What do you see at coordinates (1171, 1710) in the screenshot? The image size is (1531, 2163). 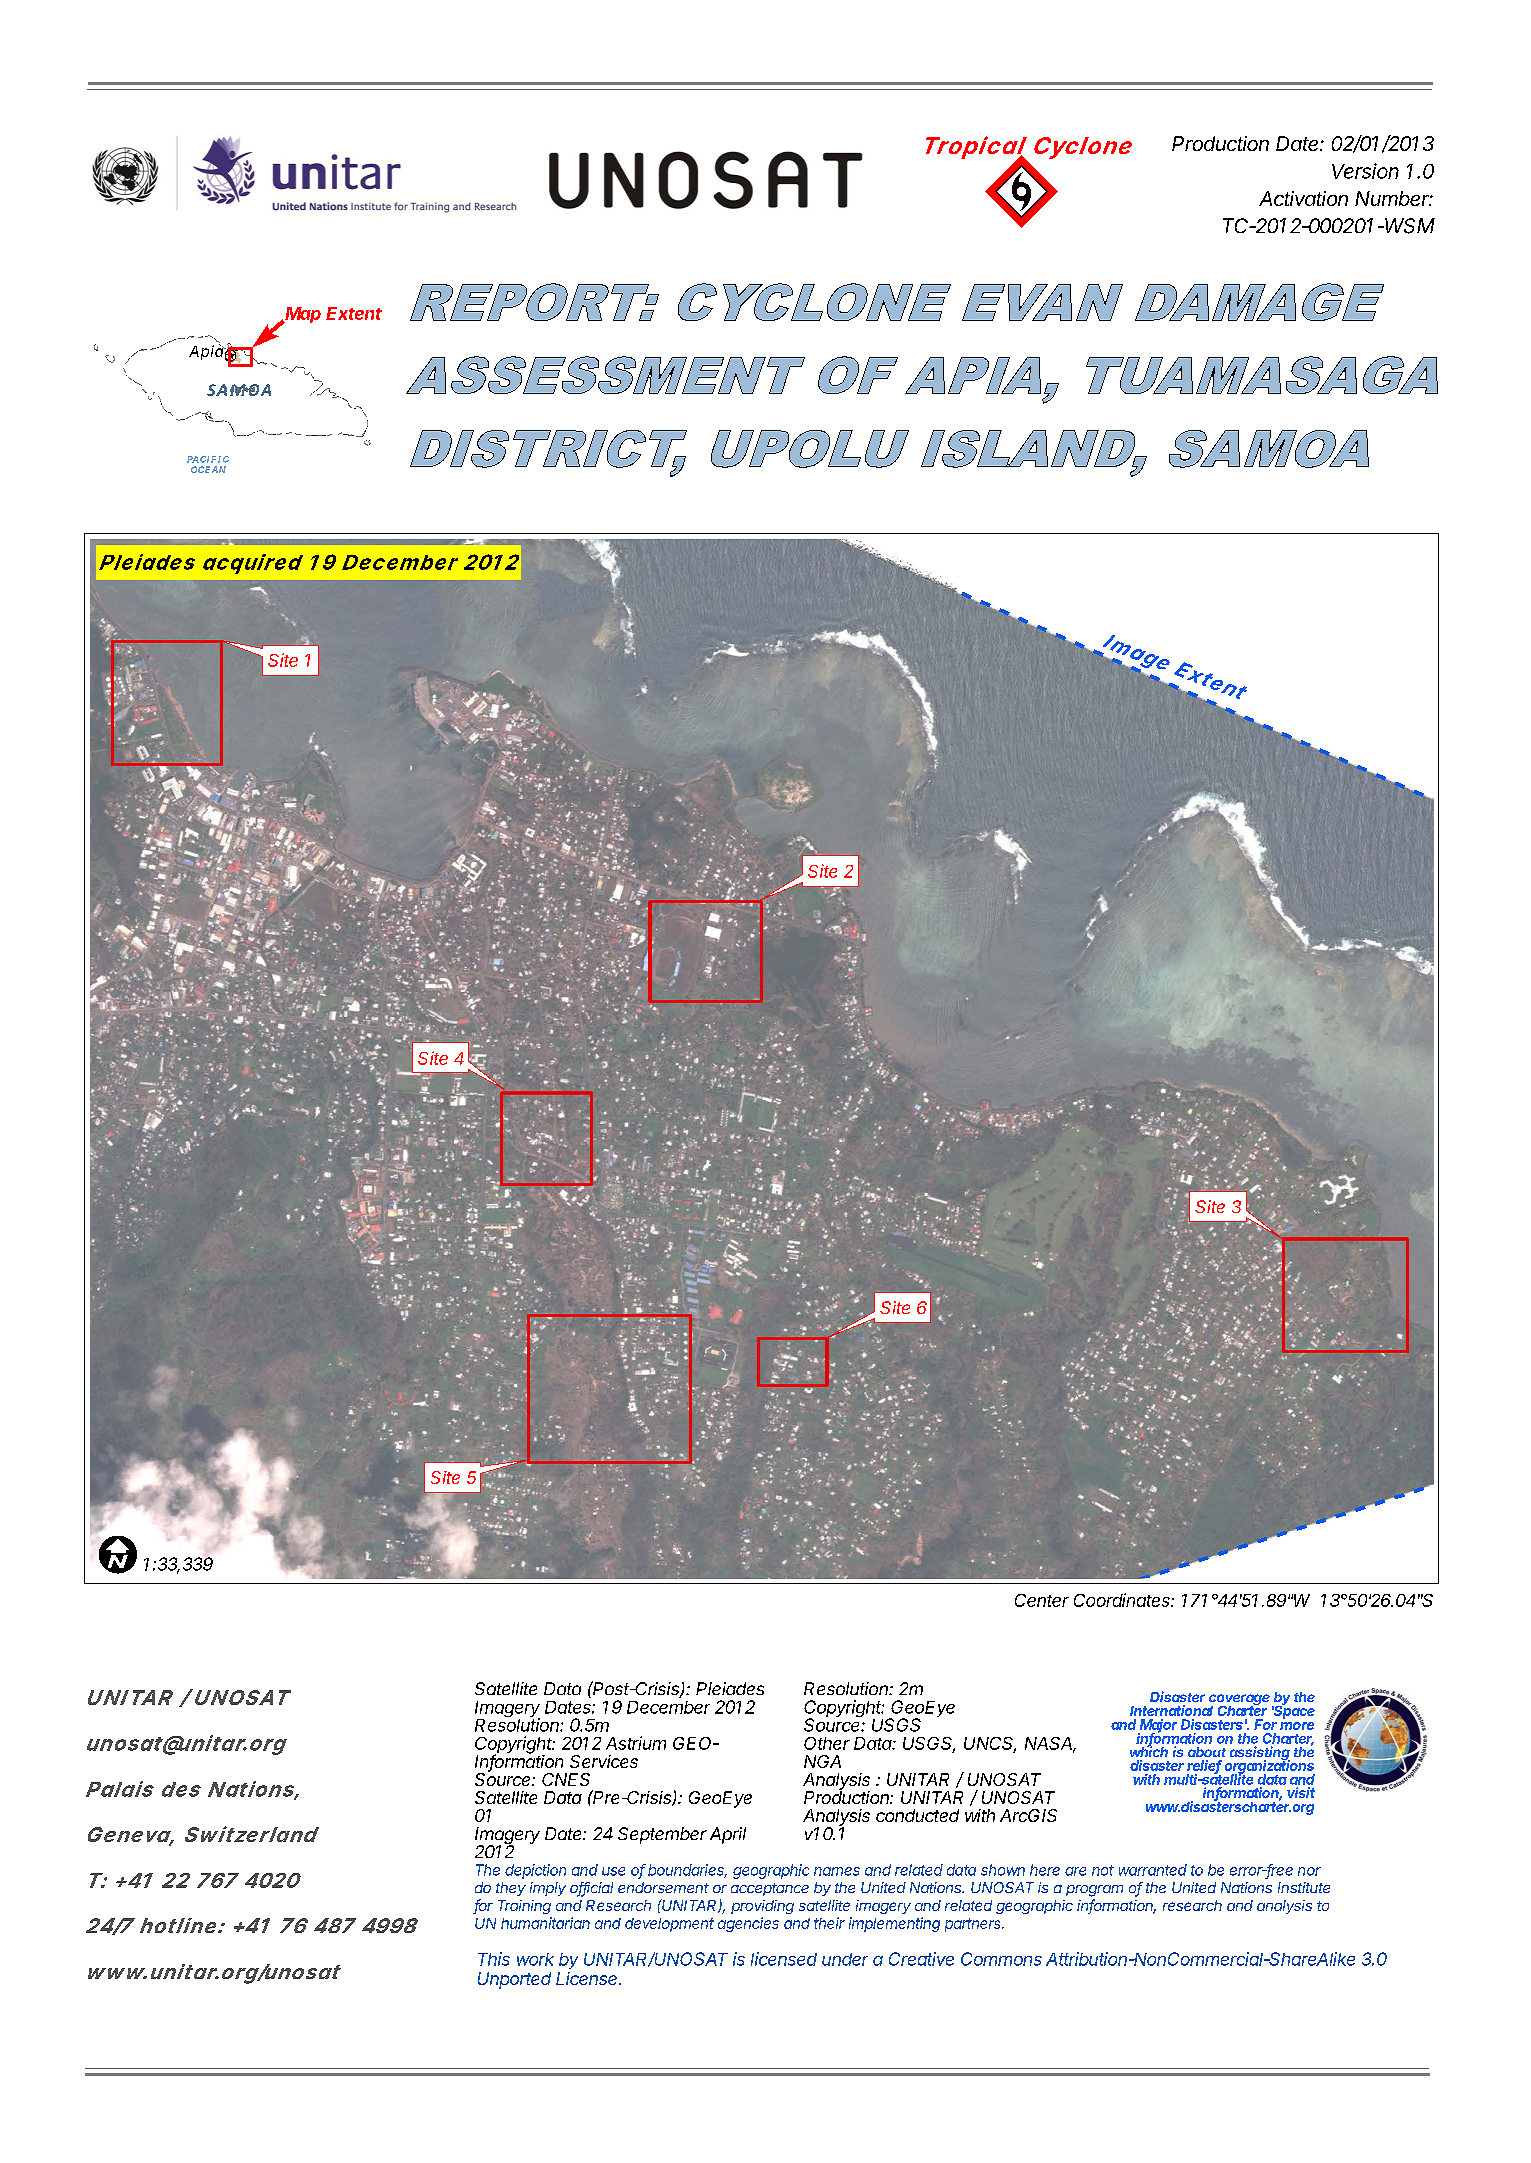 I see `International` at bounding box center [1171, 1710].
